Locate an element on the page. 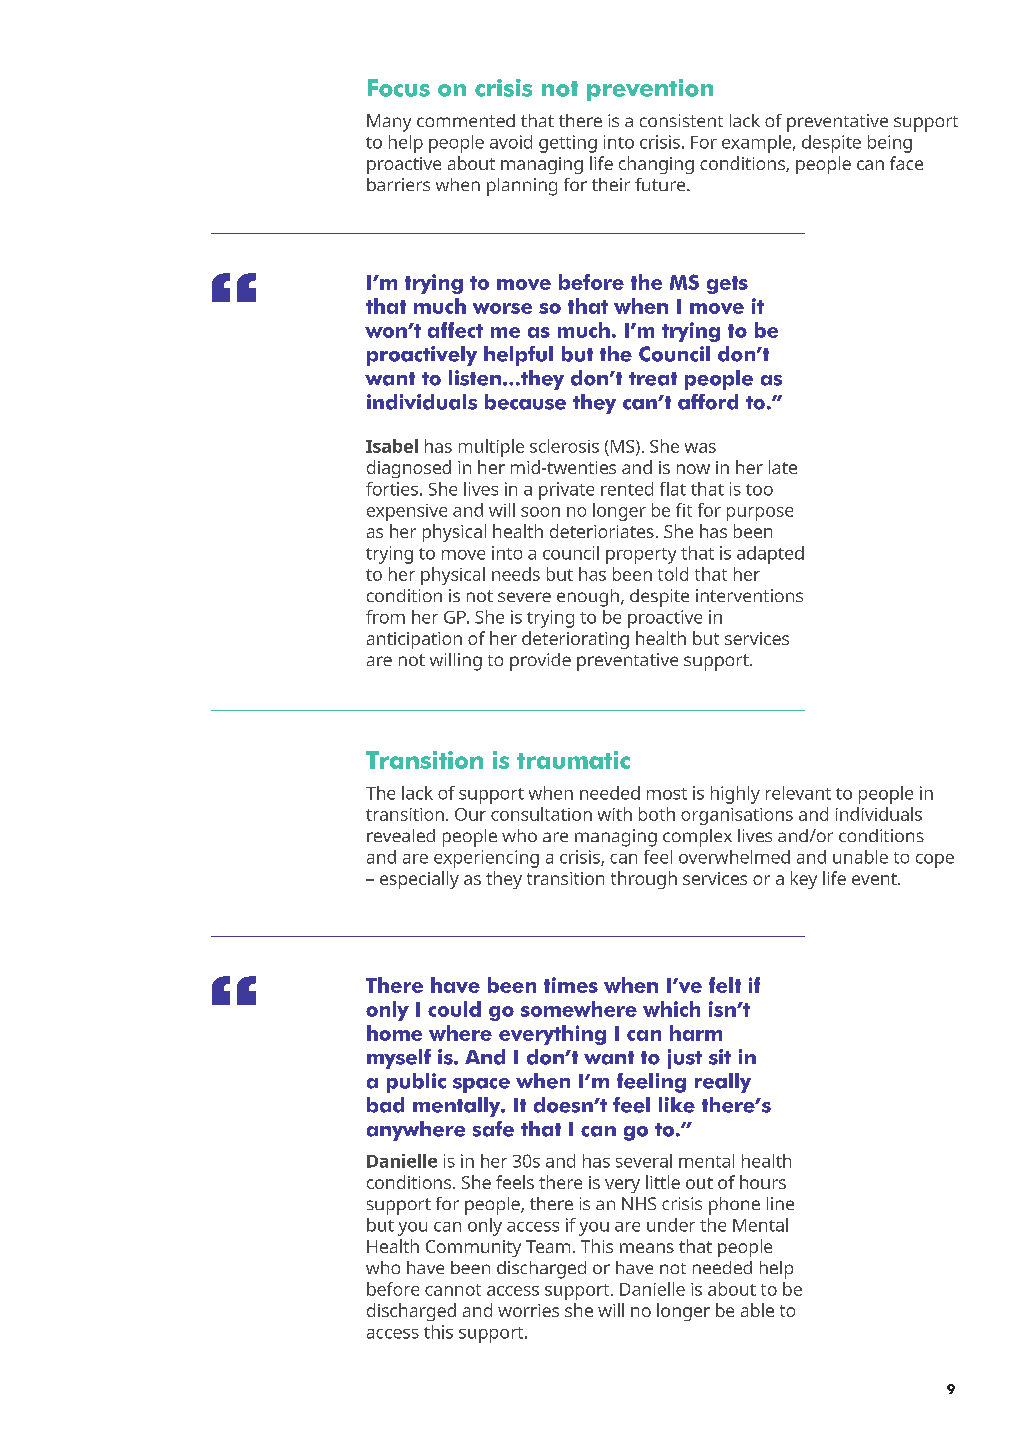  relevant is located at coordinates (798, 793).
